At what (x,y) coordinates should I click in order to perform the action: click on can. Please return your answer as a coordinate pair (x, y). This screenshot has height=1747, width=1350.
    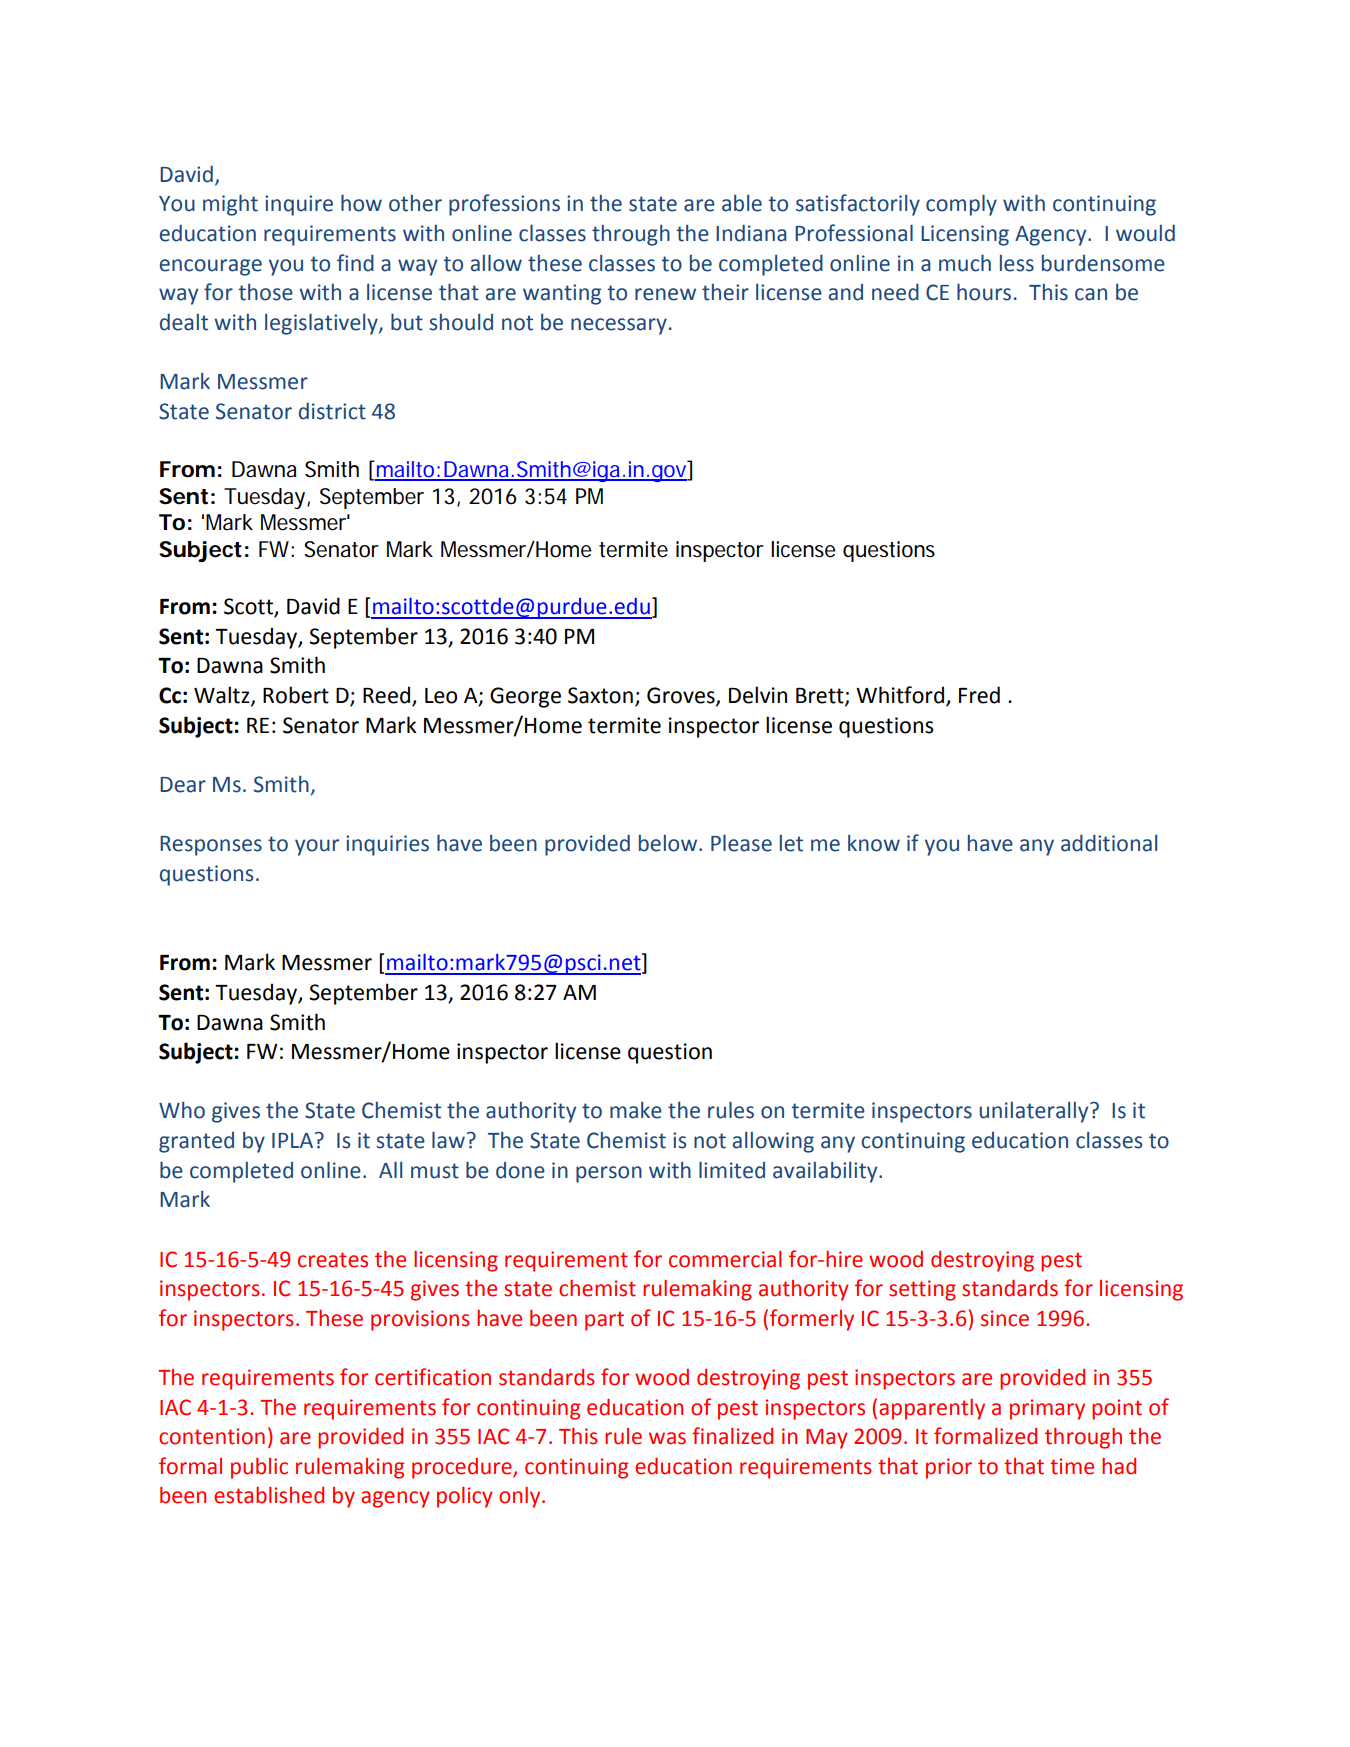
    Looking at the image, I should click on (1091, 294).
